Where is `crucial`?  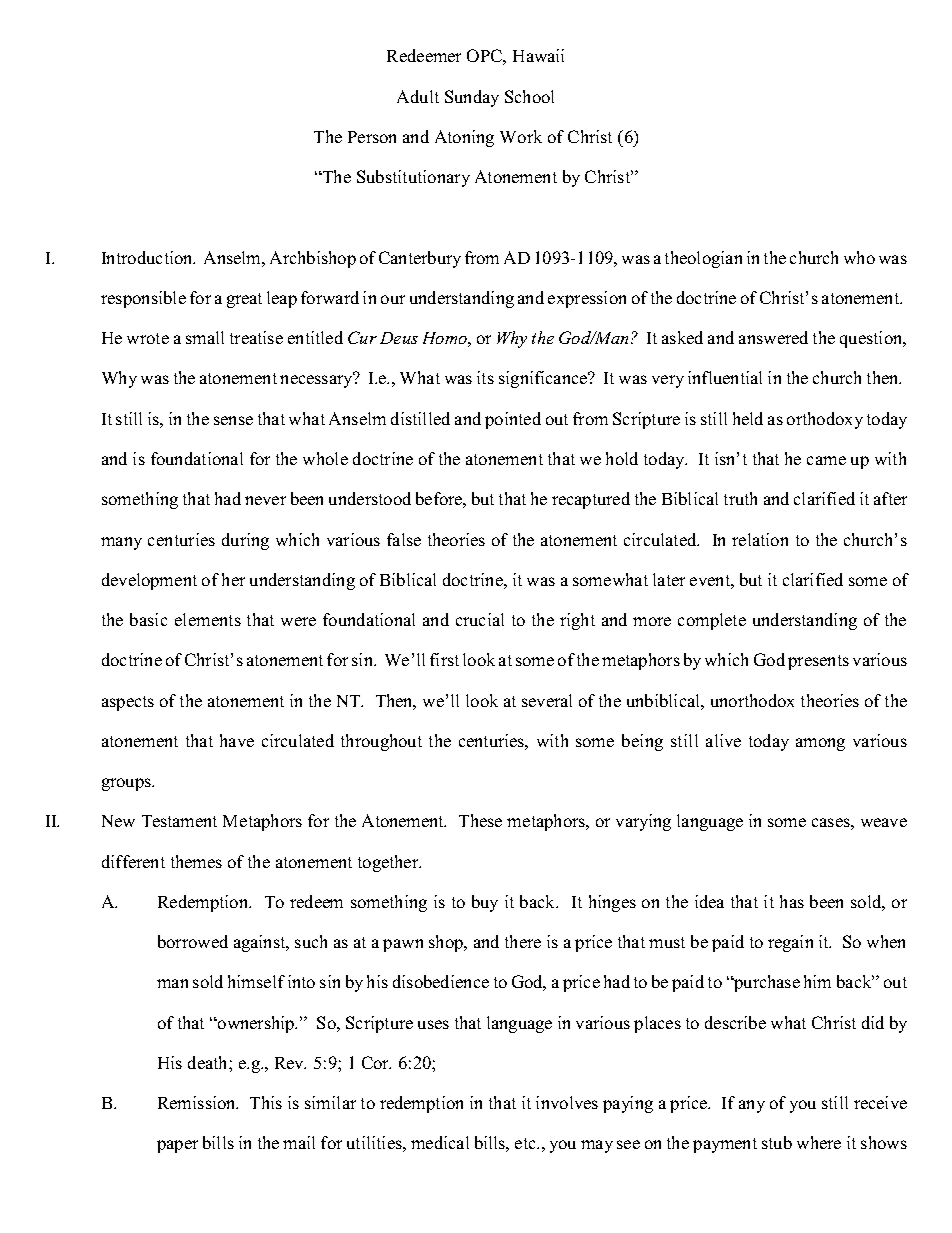
crucial is located at coordinates (480, 619).
